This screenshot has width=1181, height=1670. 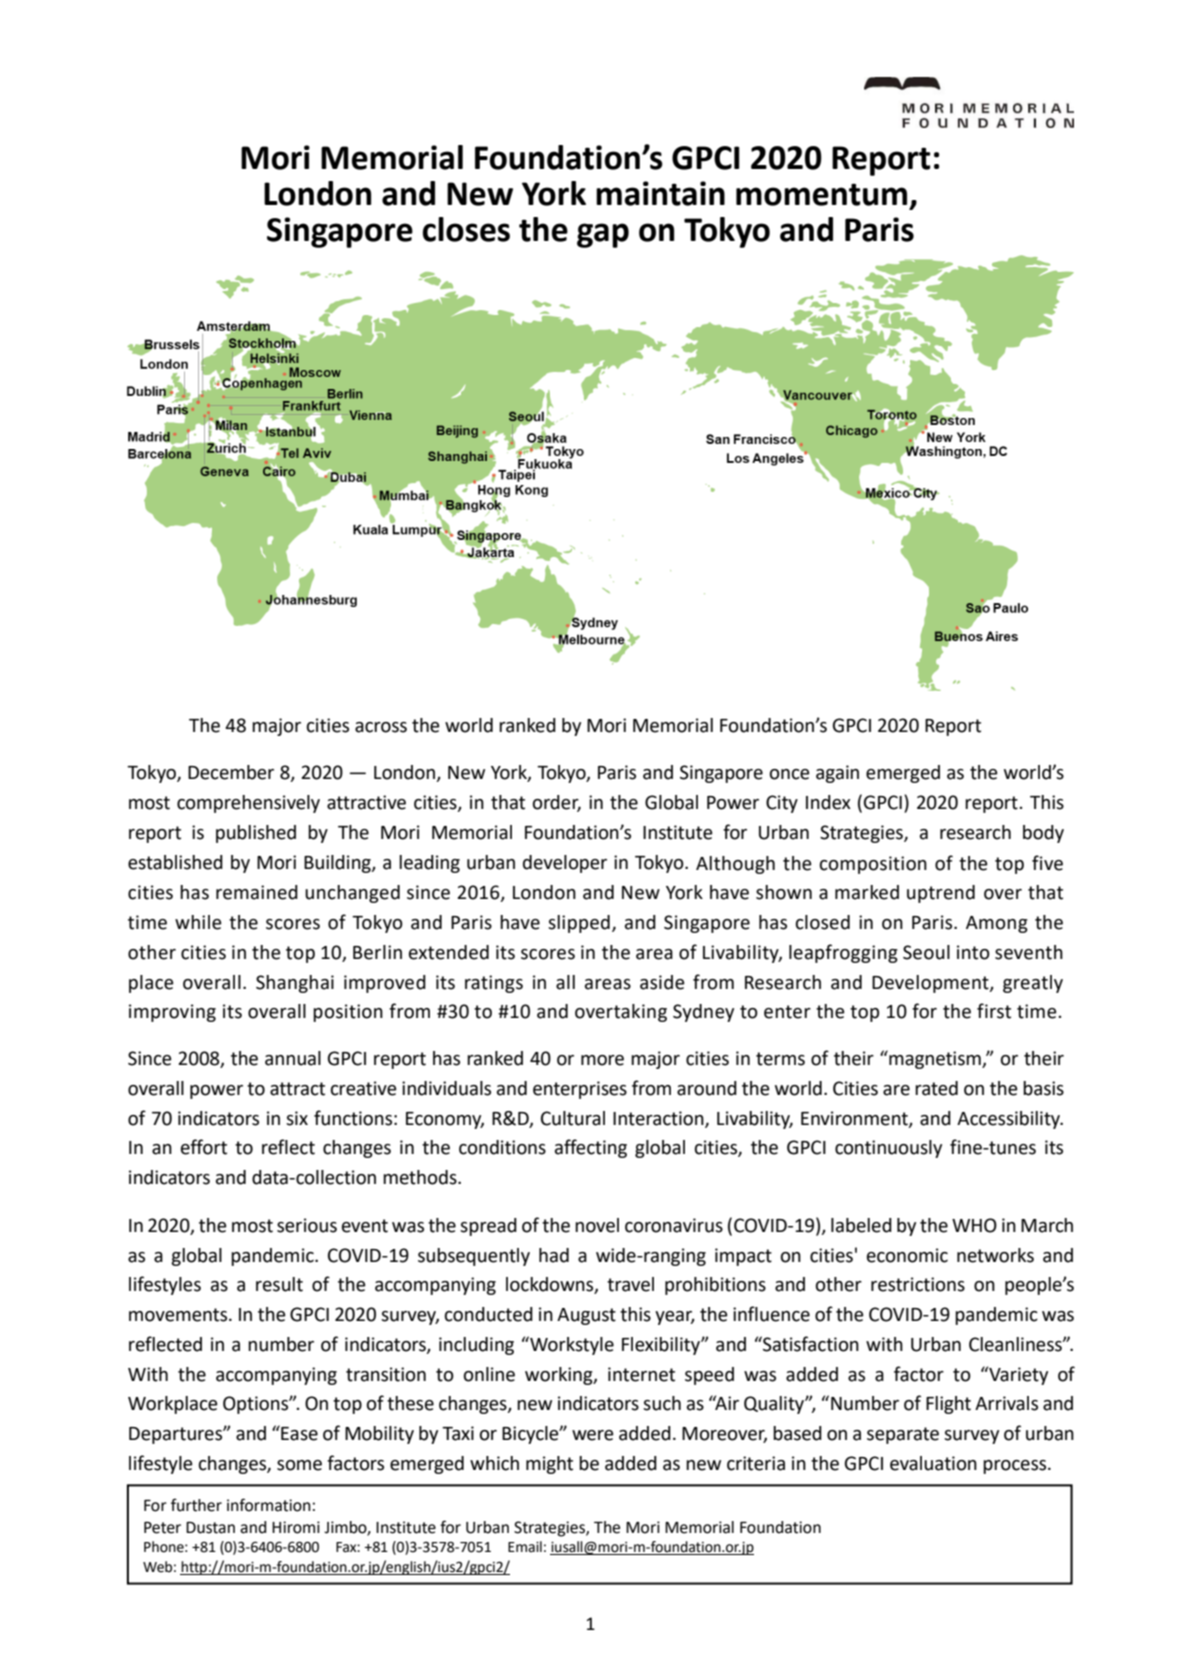 I want to click on closes, so click(x=466, y=229).
